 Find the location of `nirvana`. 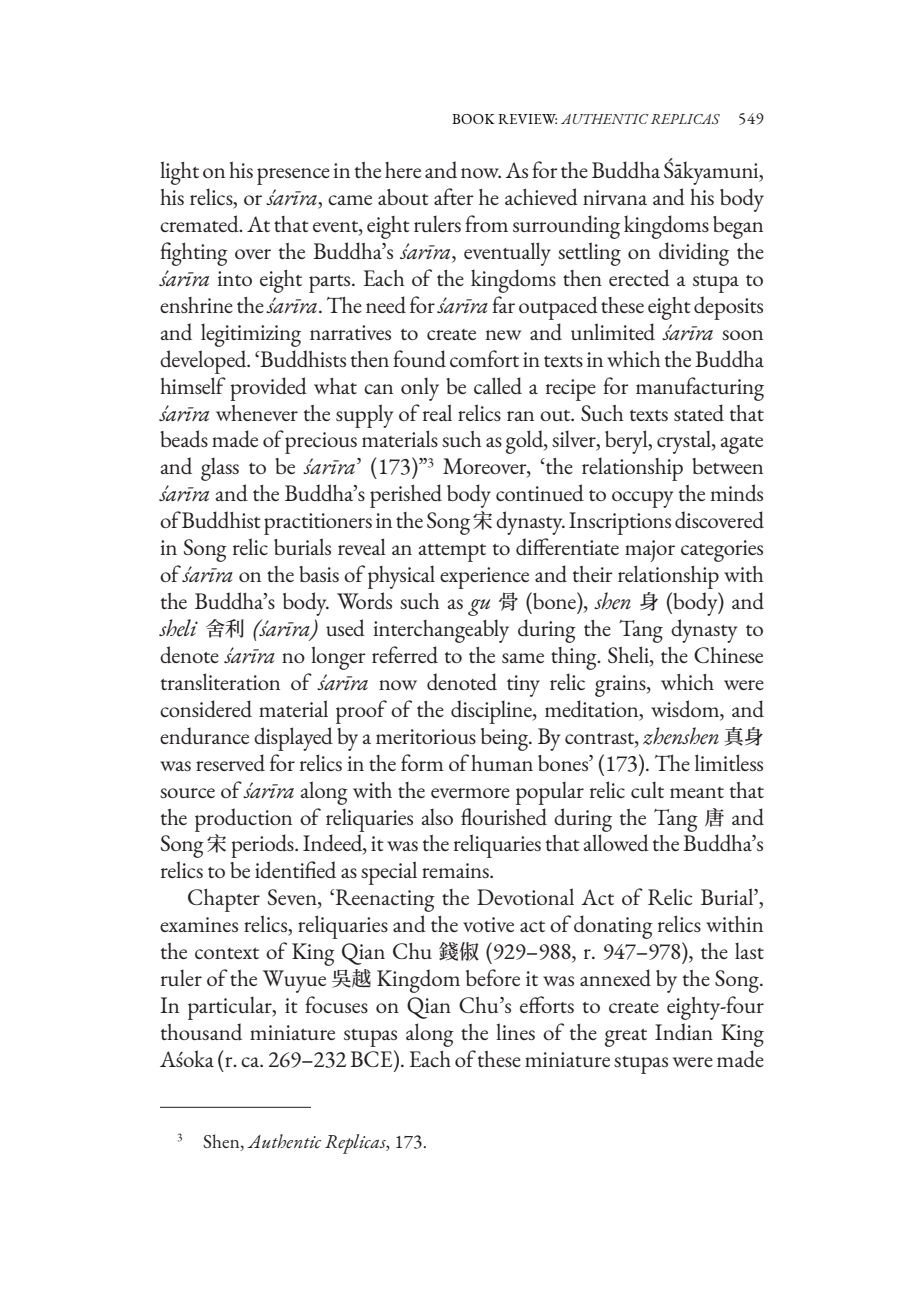

nirvana is located at coordinates (615, 197).
